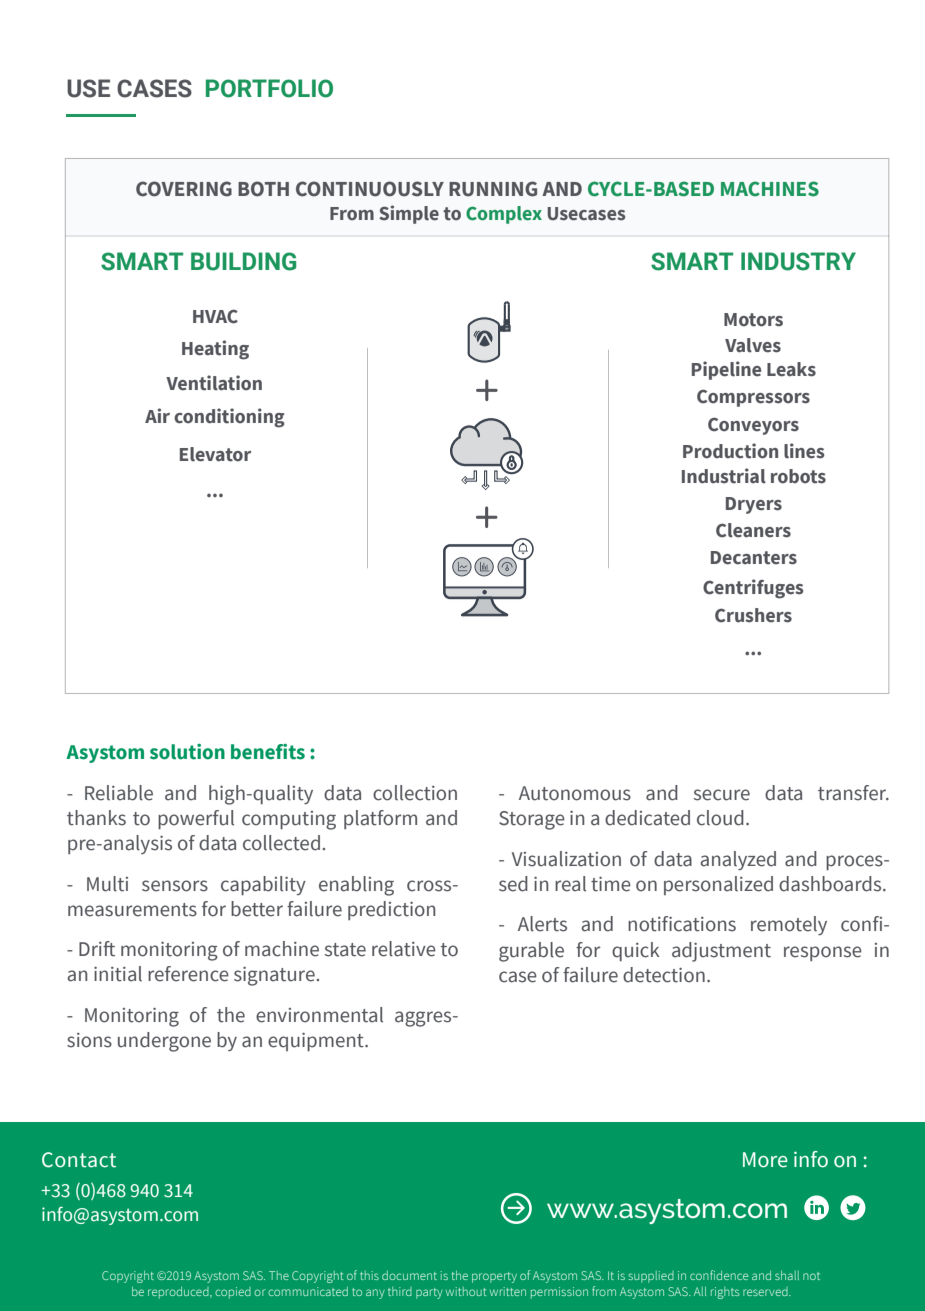  Describe the element at coordinates (494, 1277) in the page. I see `property` at that location.
